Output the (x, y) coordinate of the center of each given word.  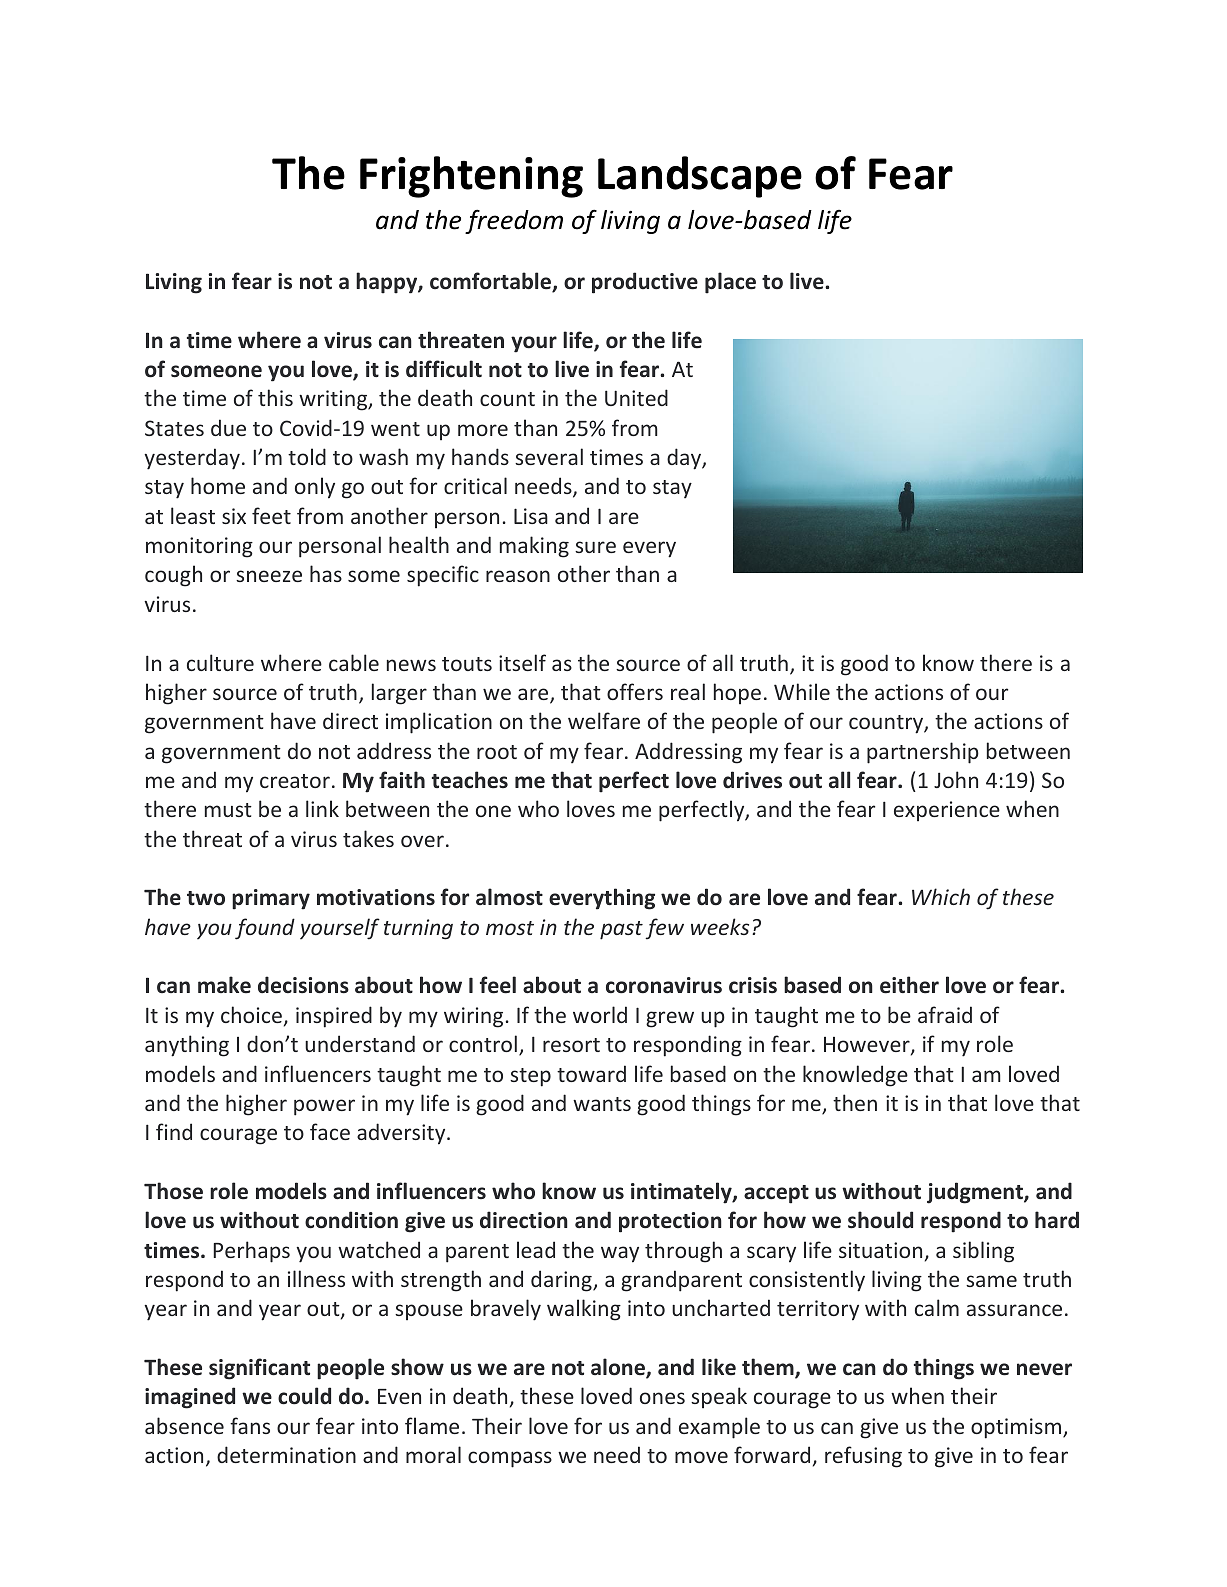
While (802, 691)
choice (251, 1014)
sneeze (269, 576)
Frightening (471, 177)
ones (662, 1398)
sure (595, 547)
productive (645, 283)
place (730, 283)
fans (250, 1425)
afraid (945, 1014)
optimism (1017, 1428)
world (600, 1014)
